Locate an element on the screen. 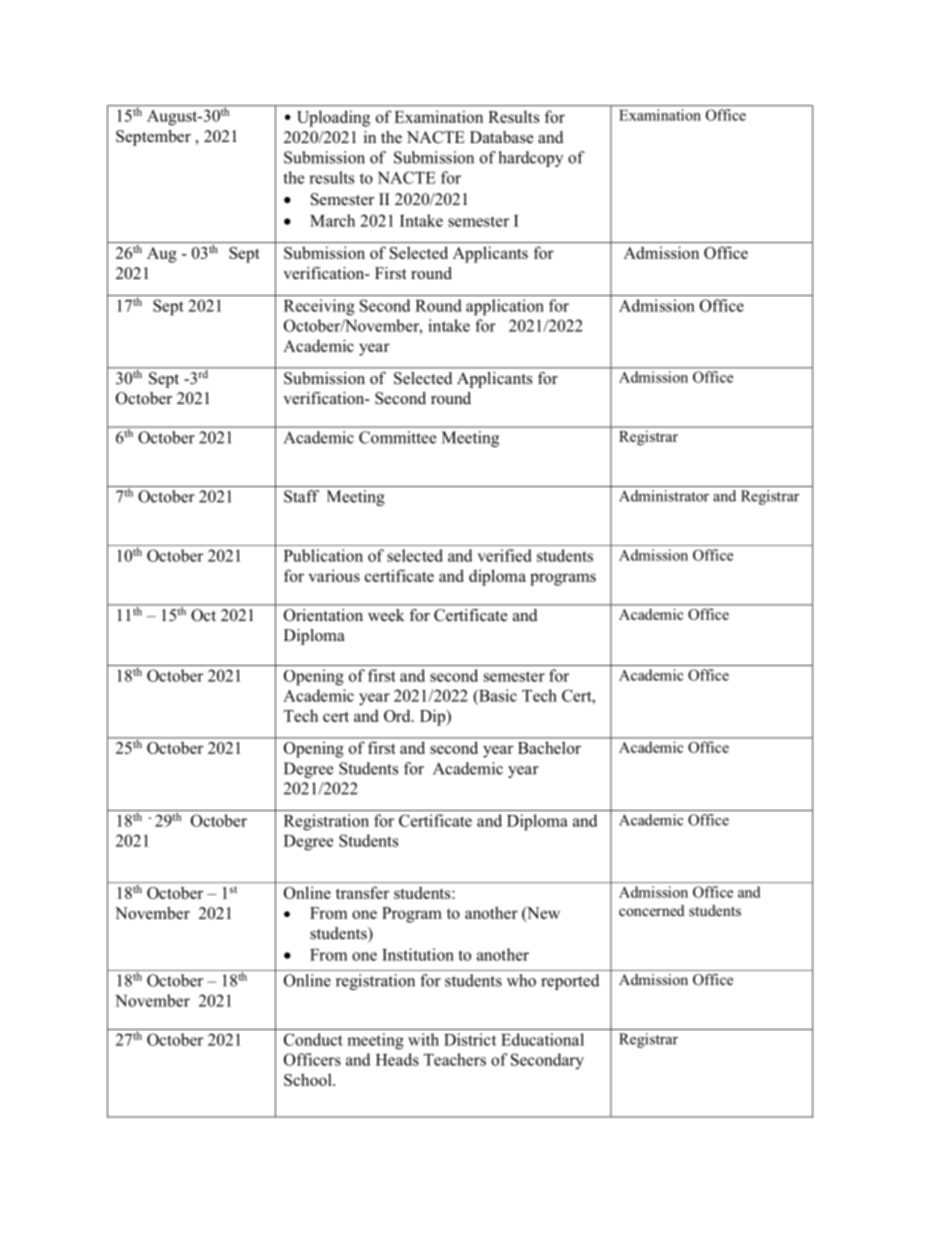 This screenshot has height=1233, width=952. Database is located at coordinates (501, 137).
